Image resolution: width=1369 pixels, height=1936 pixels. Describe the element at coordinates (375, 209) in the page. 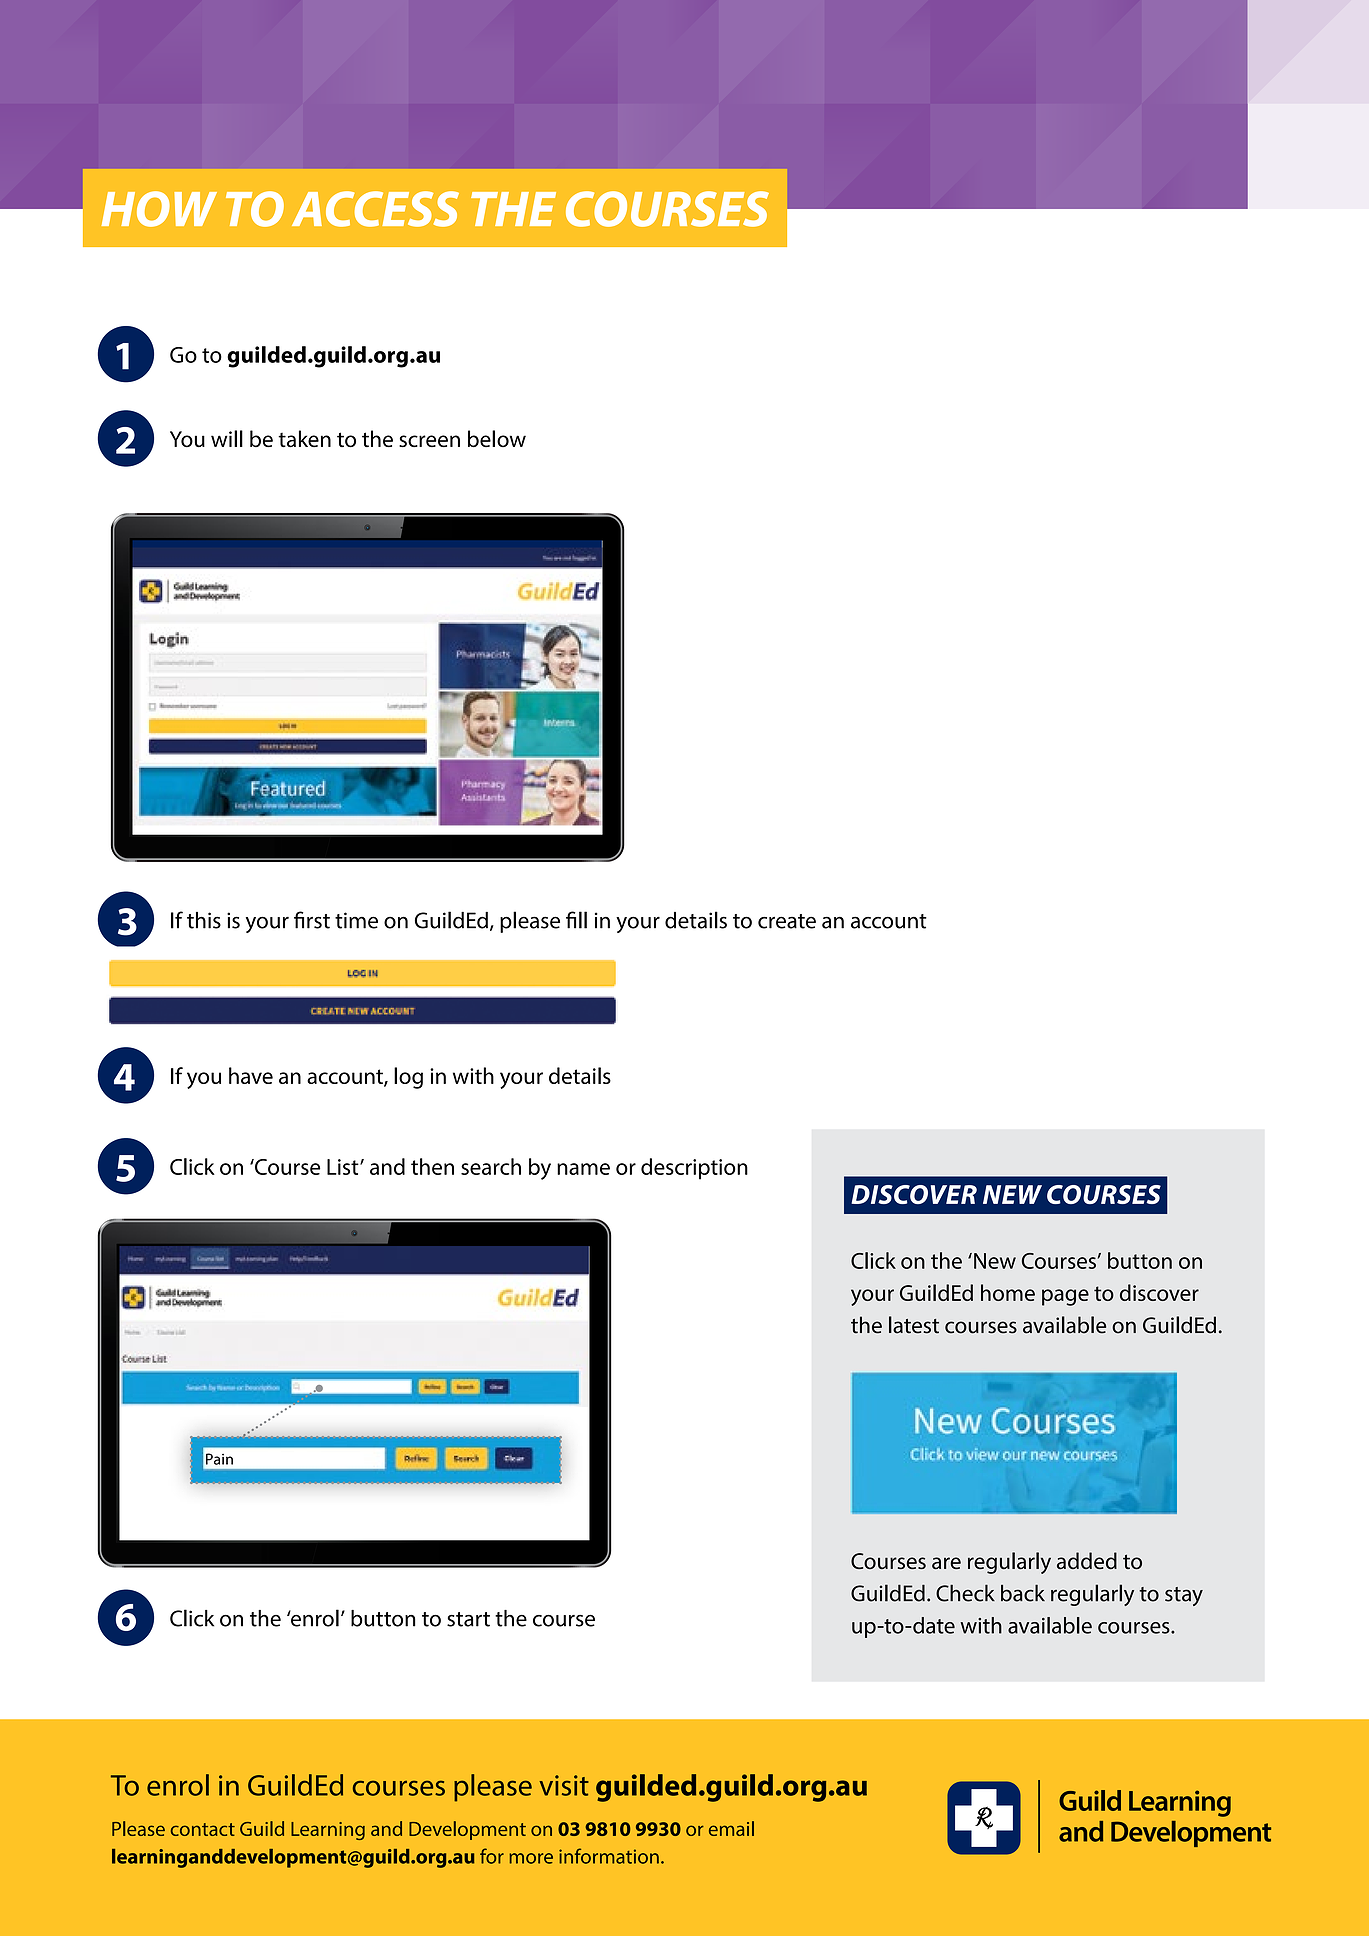

I see `ACCESS` at that location.
